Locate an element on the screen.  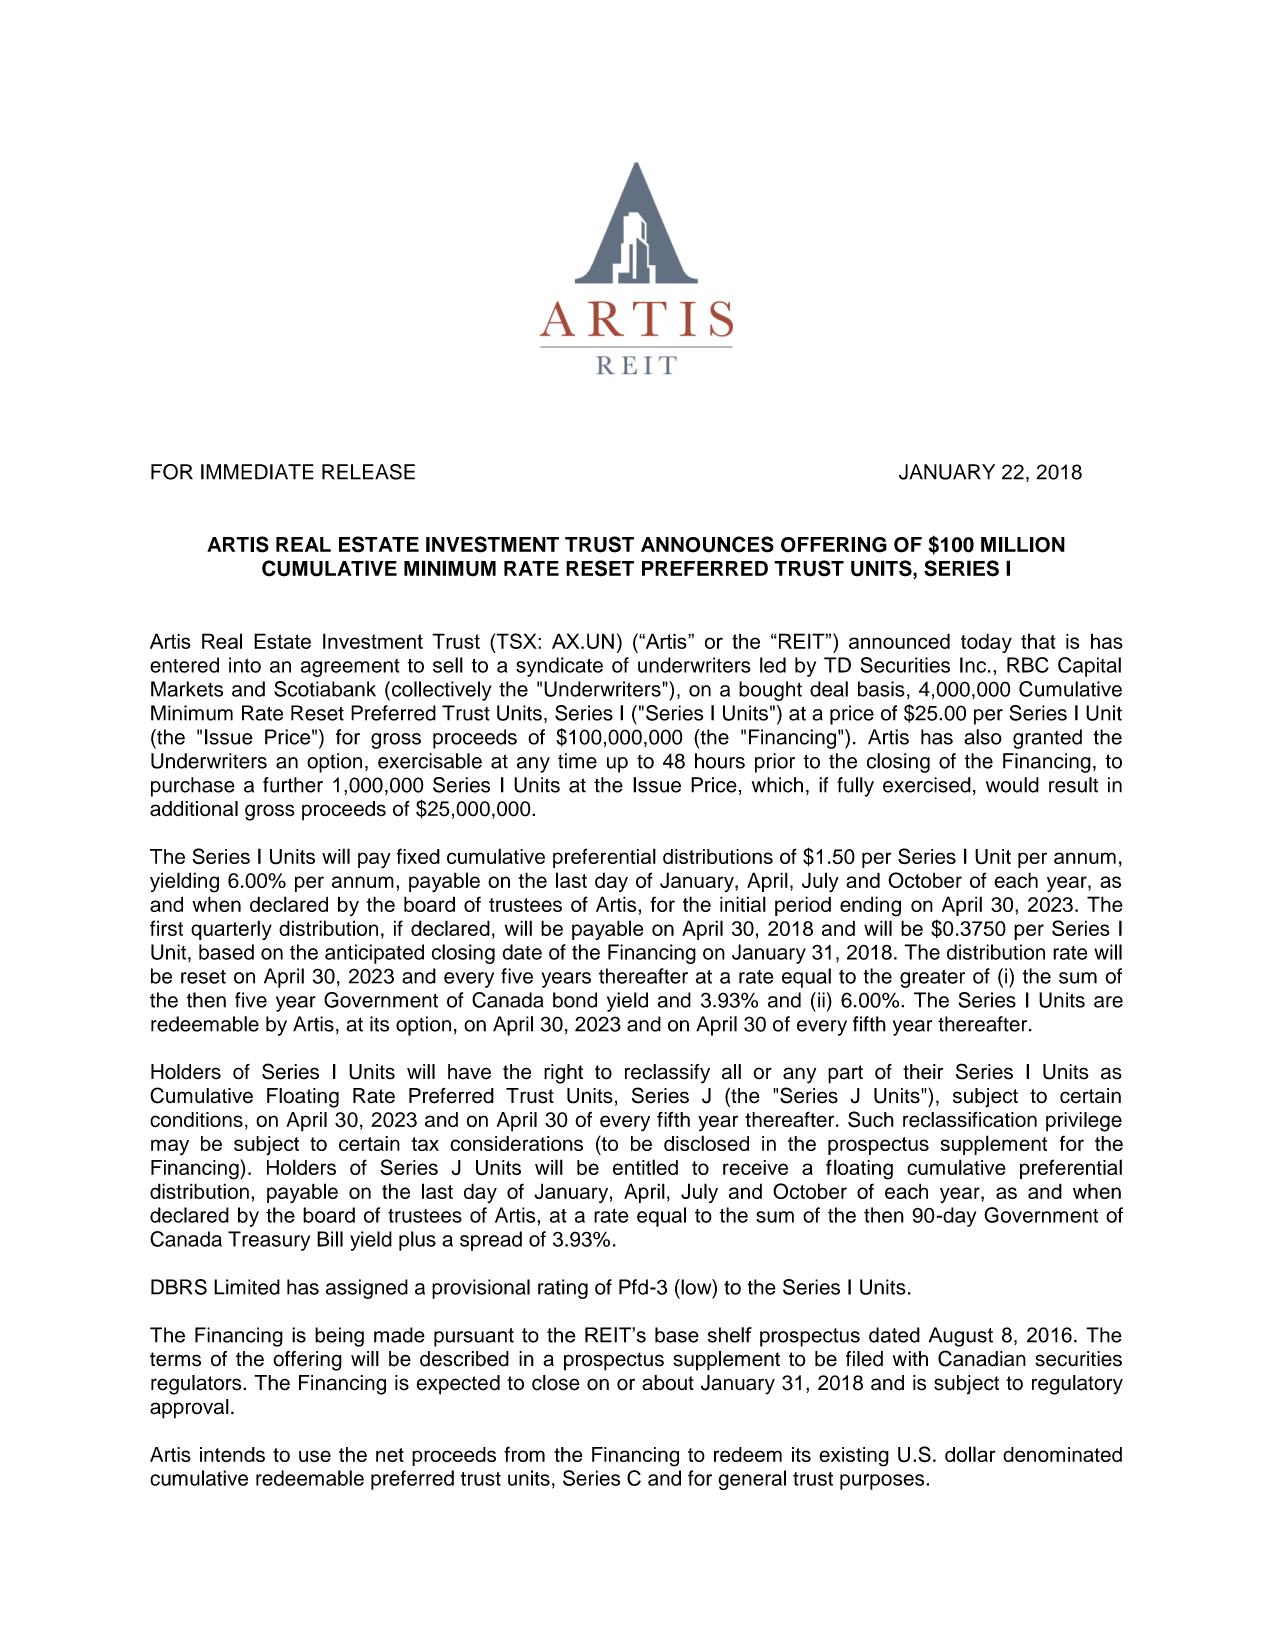
would is located at coordinates (1012, 785).
